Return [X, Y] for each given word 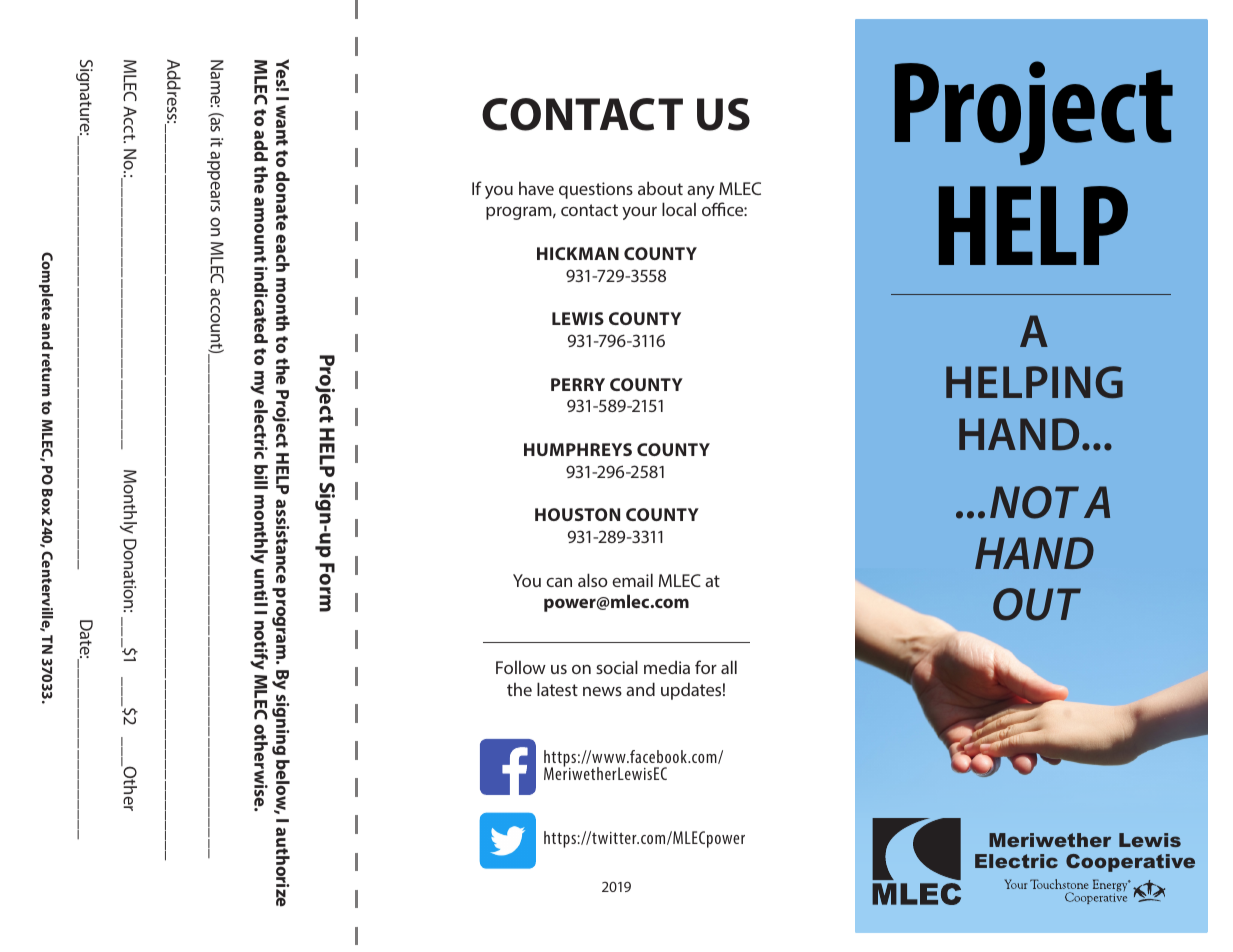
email [632, 580]
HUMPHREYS [578, 449]
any [700, 192]
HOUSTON [577, 514]
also [593, 580]
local [679, 209]
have [536, 188]
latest [557, 689]
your [639, 213]
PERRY [578, 384]
